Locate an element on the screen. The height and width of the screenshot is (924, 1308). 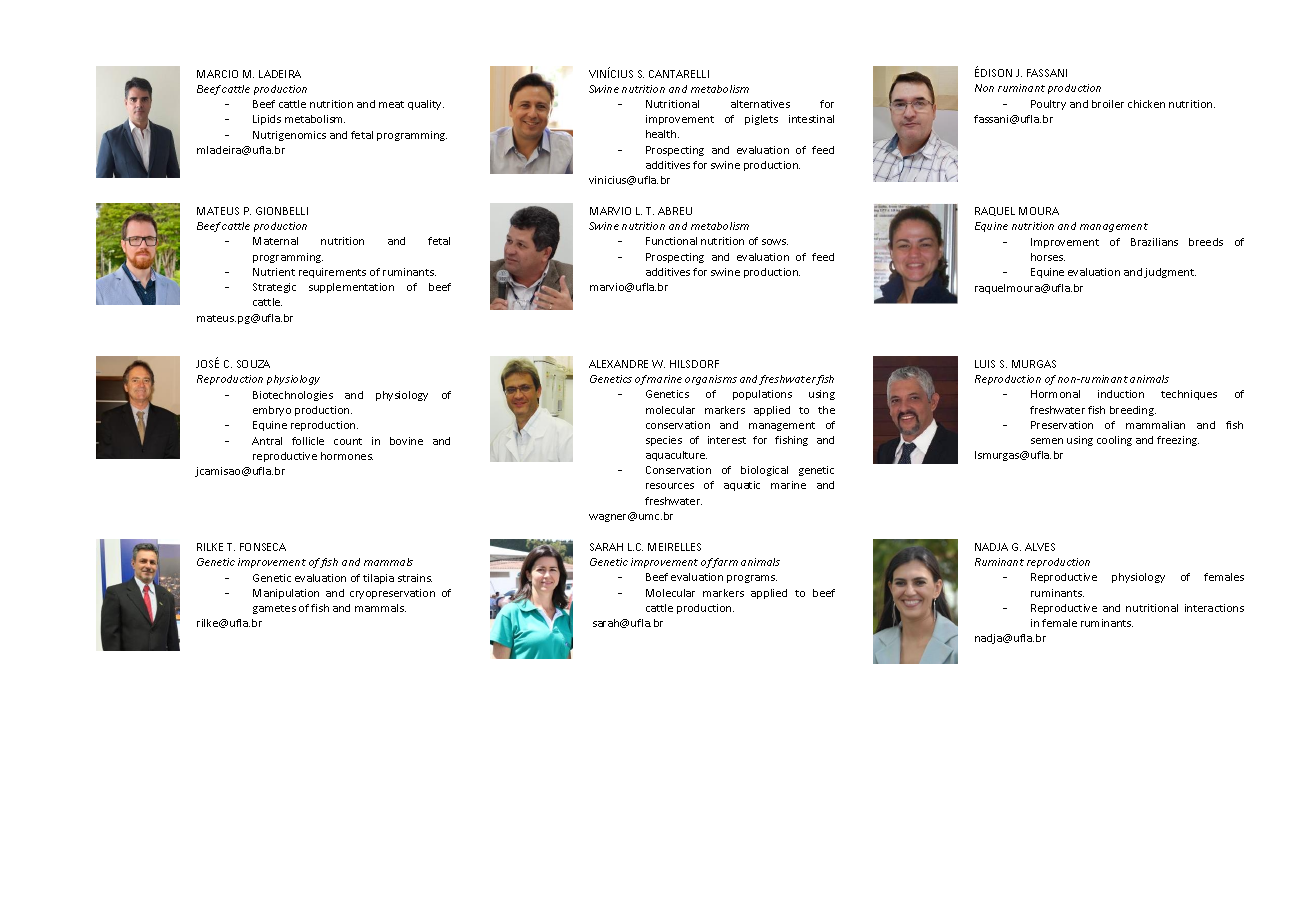
meat is located at coordinates (391, 104).
